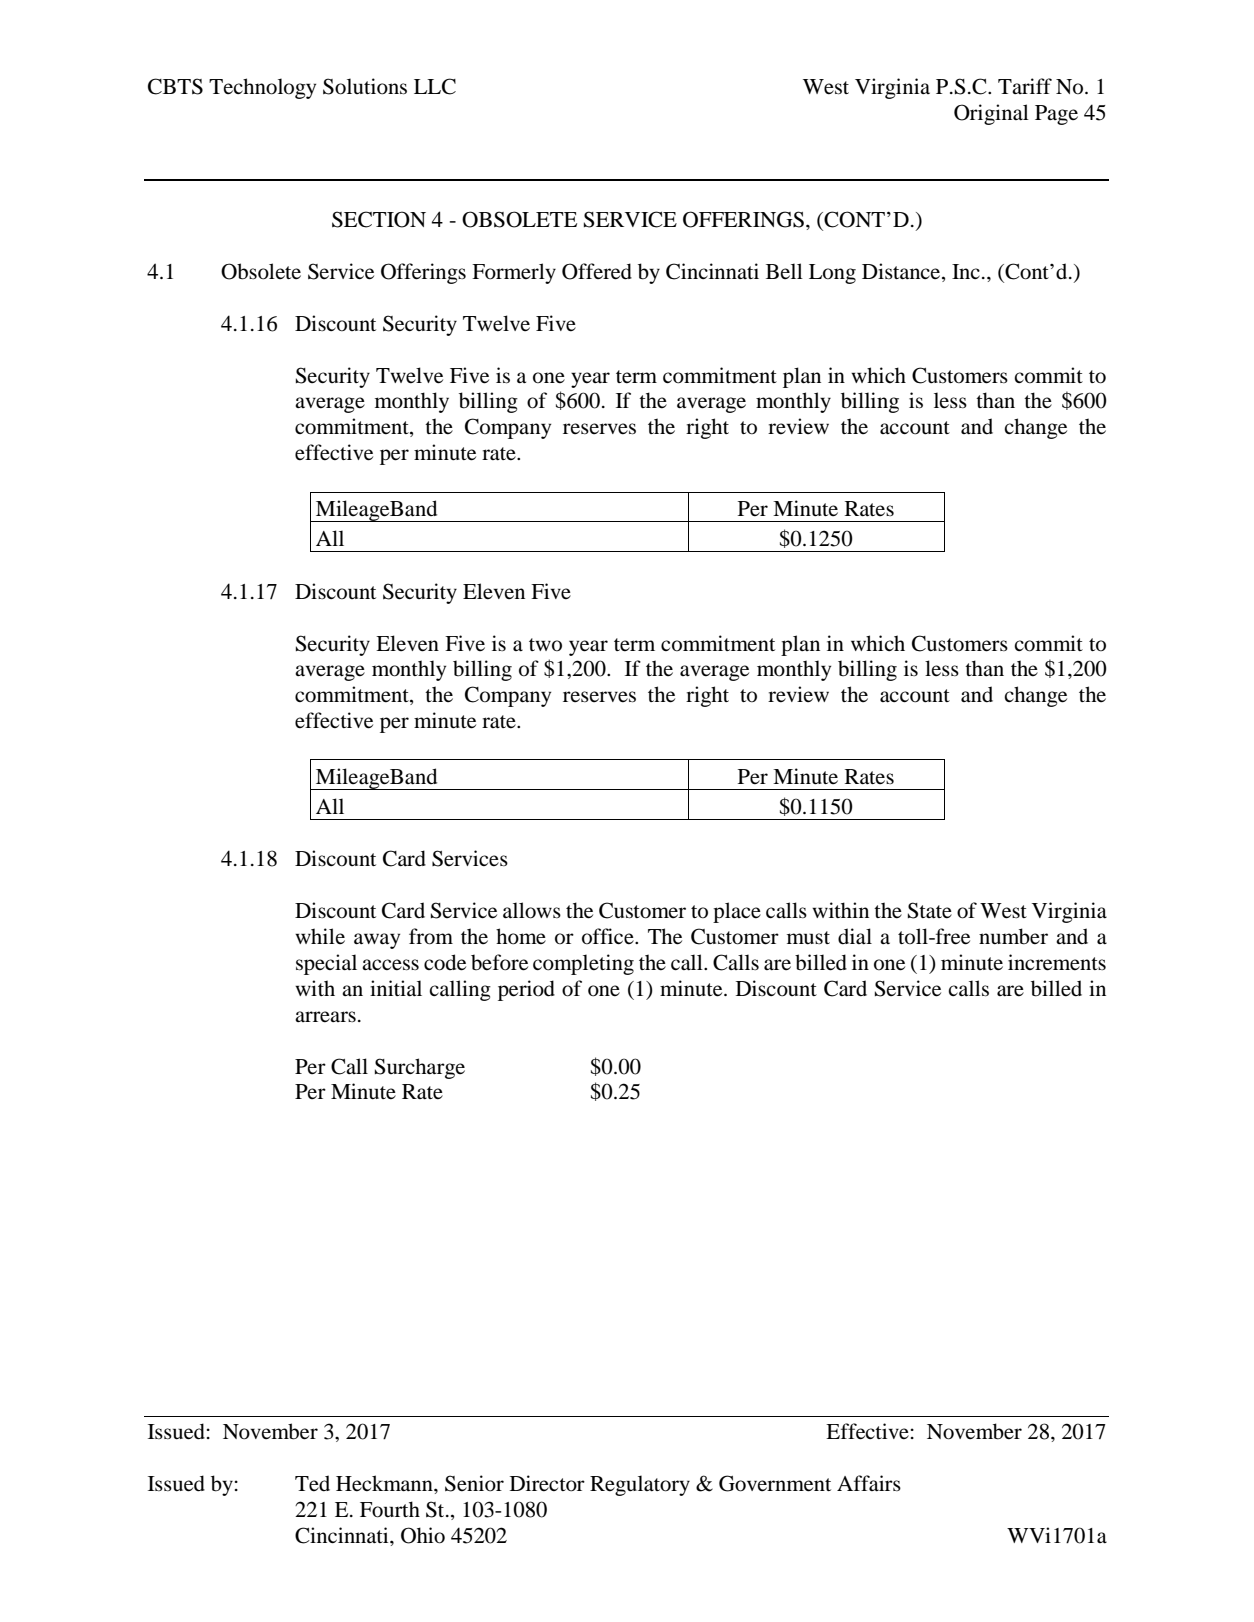 Image resolution: width=1254 pixels, height=1622 pixels. Describe the element at coordinates (902, 272) in the screenshot. I see `Distance` at that location.
